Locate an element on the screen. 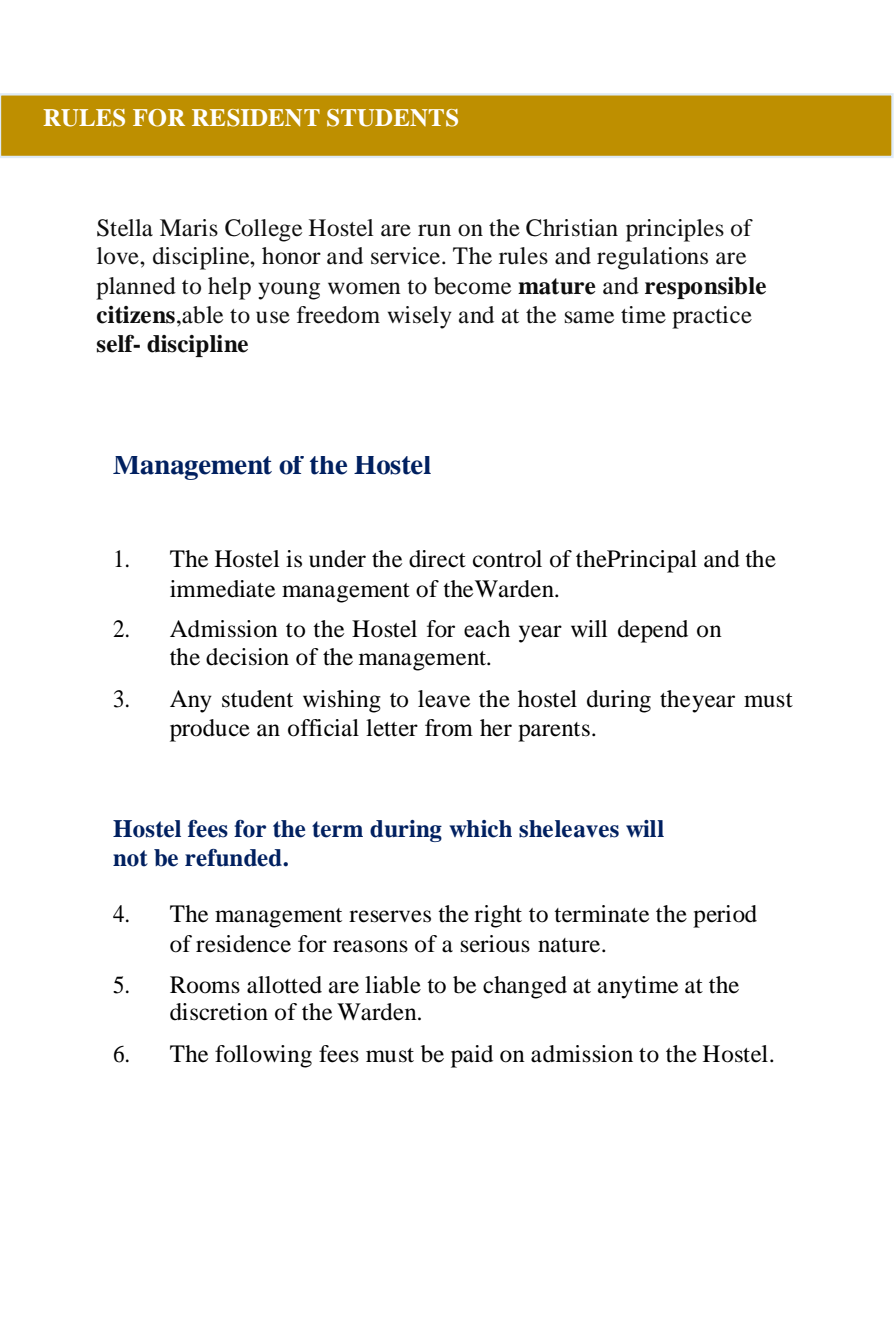 The image size is (896, 1321). produce is located at coordinates (210, 730).
